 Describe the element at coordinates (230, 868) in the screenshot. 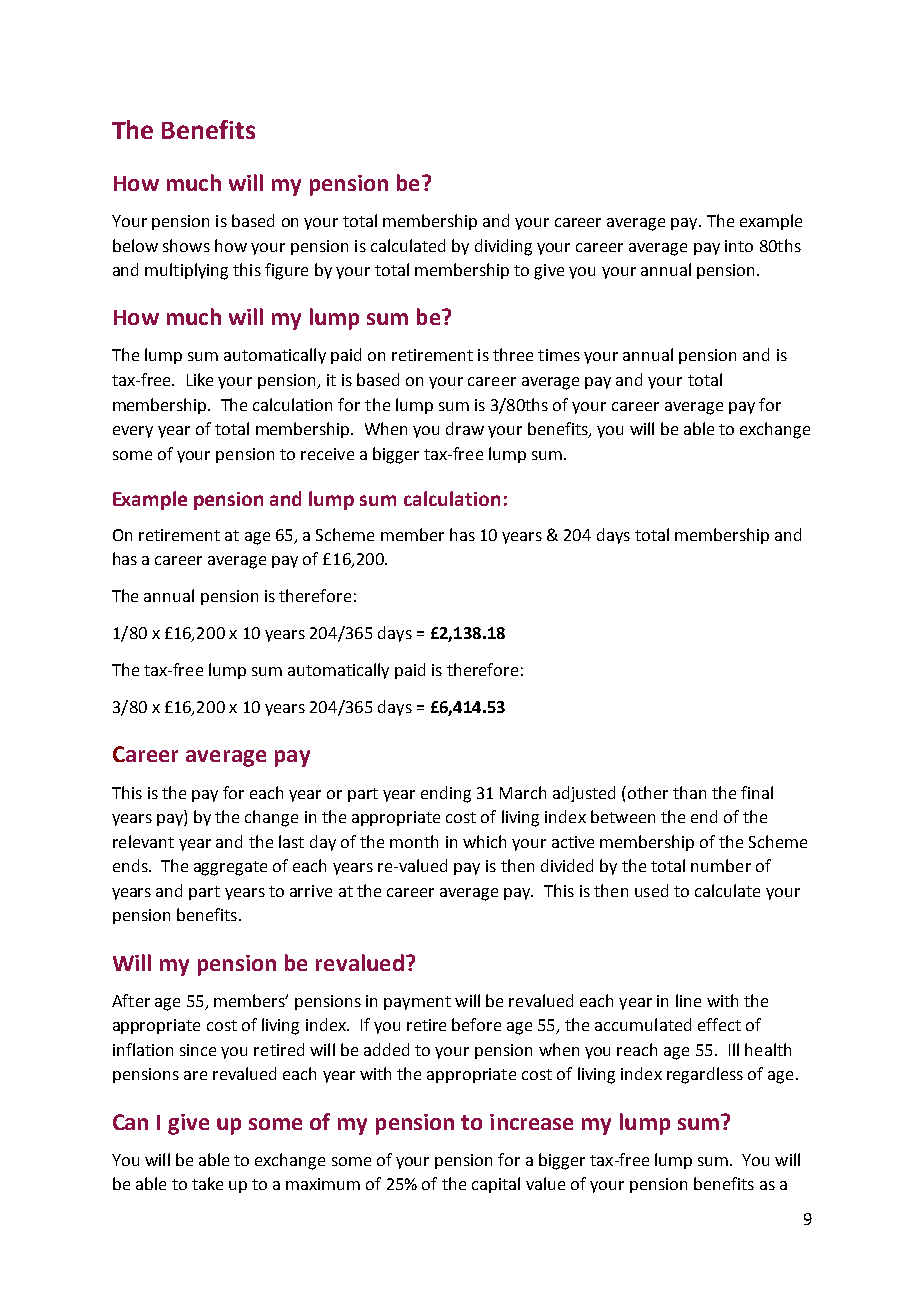

I see `aggregate` at that location.
